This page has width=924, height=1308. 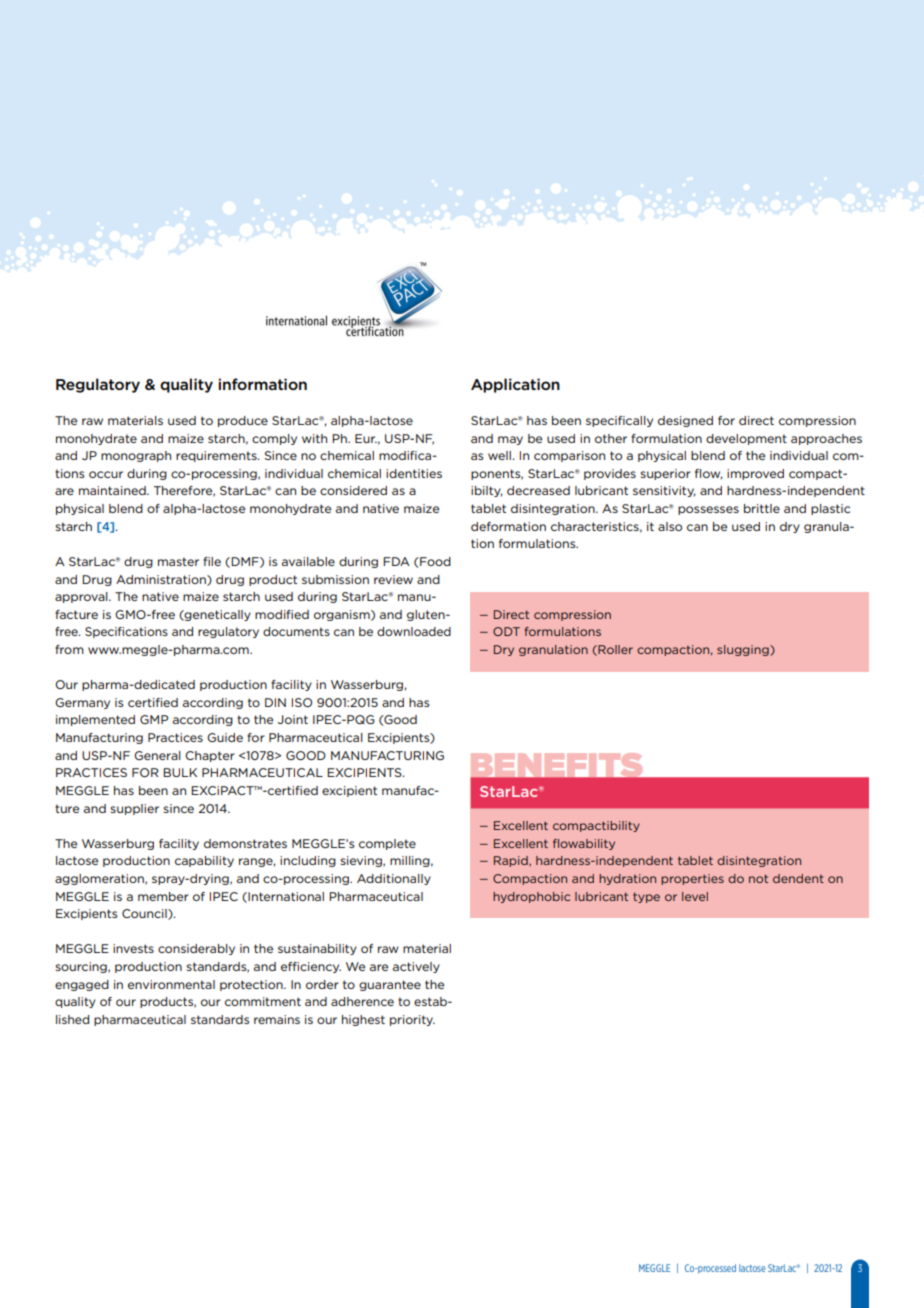 What do you see at coordinates (434, 561) in the page?
I see `Food` at bounding box center [434, 561].
